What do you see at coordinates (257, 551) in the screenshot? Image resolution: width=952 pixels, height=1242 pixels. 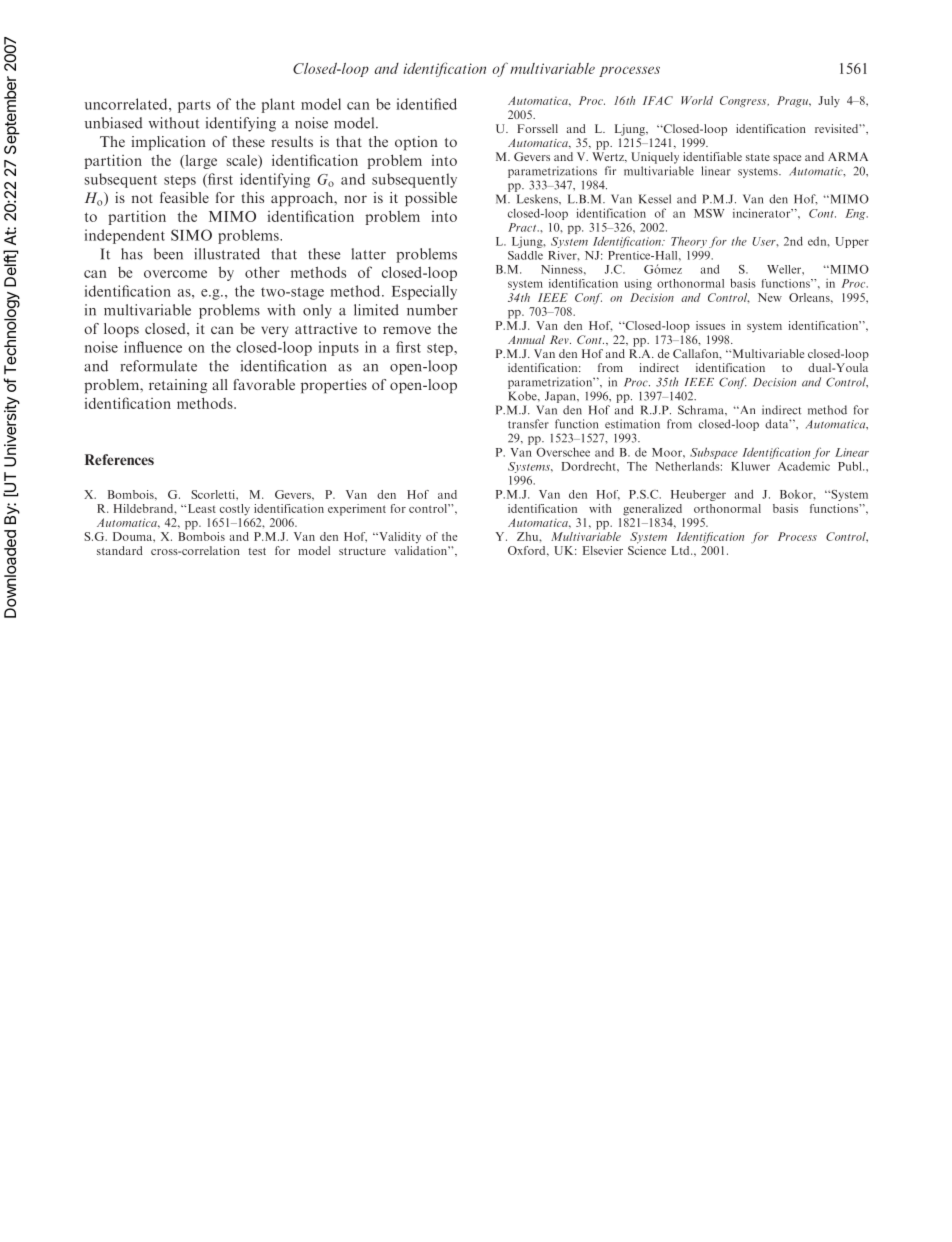 I see `test` at bounding box center [257, 551].
